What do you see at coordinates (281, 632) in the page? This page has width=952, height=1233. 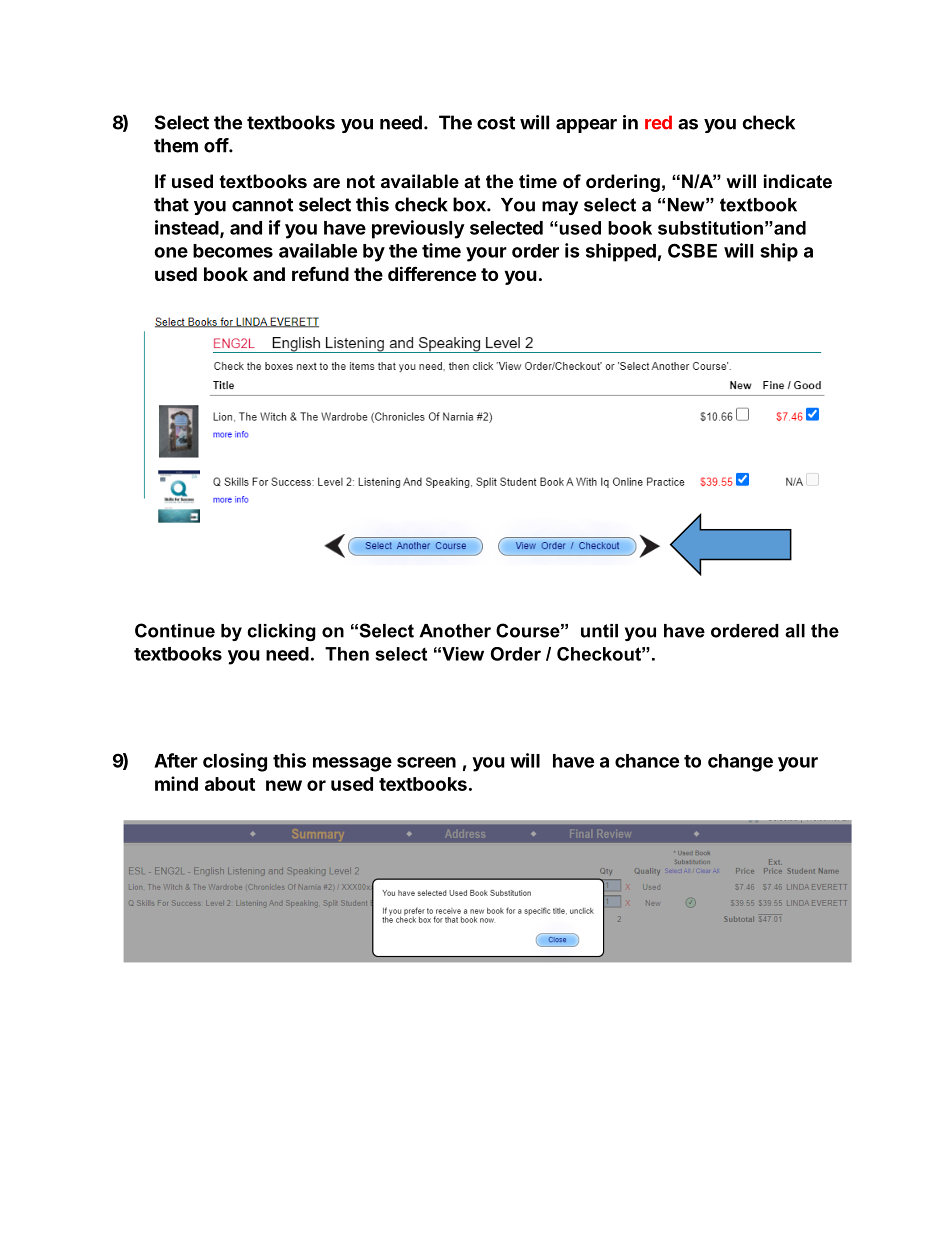 I see `clicking` at bounding box center [281, 632].
